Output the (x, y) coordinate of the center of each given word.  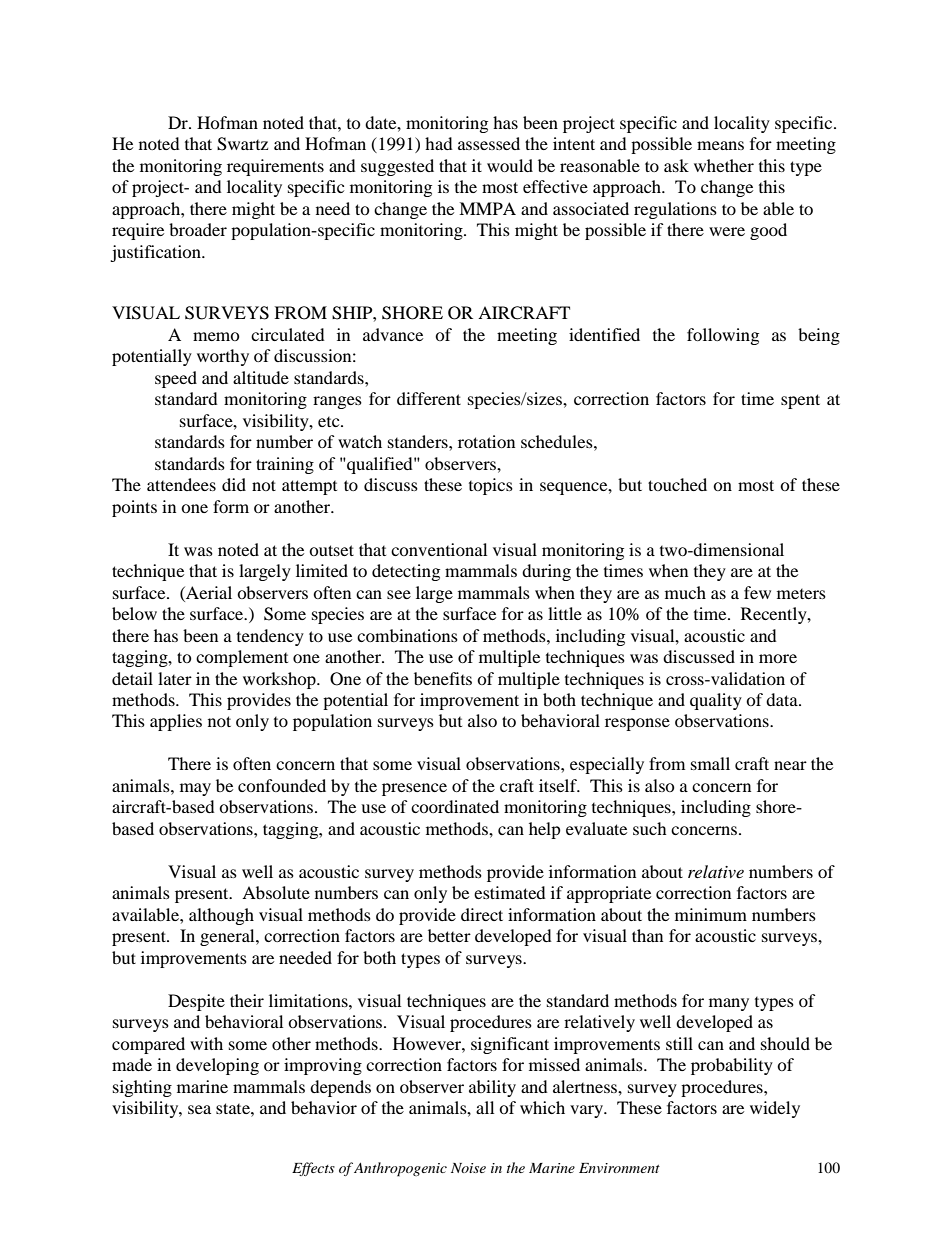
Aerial (208, 592)
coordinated (455, 806)
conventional (439, 549)
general (228, 937)
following (723, 336)
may (195, 789)
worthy (223, 357)
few (757, 592)
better (449, 935)
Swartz (242, 144)
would (510, 165)
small (710, 763)
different (429, 398)
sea (199, 1109)
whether (724, 165)
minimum (711, 914)
